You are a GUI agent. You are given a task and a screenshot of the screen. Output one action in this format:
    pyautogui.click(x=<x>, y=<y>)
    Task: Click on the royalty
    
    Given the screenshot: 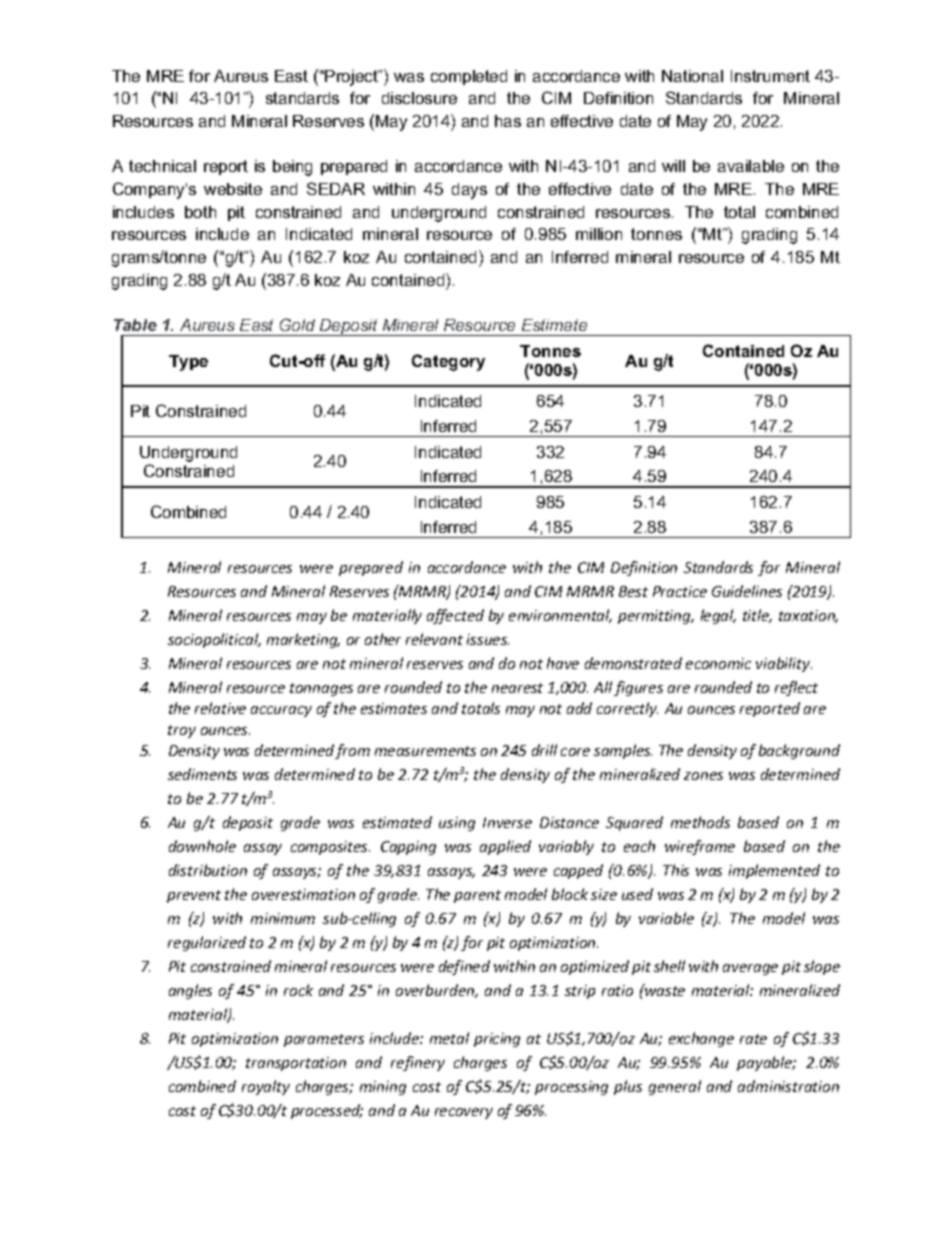 What is the action you would take?
    pyautogui.click(x=266, y=1087)
